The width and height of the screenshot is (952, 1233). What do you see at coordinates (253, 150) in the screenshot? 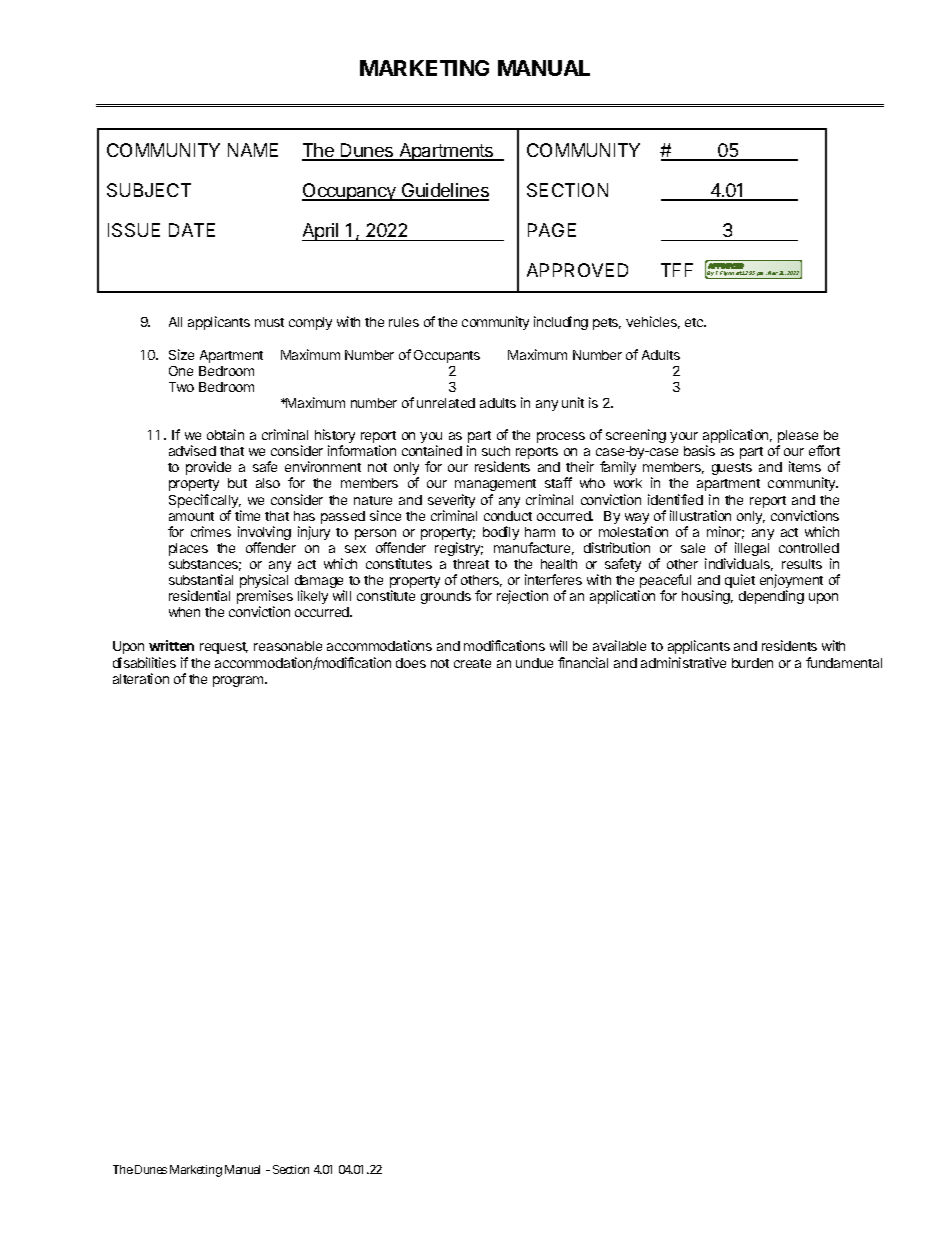
I see `NAME` at bounding box center [253, 150].
